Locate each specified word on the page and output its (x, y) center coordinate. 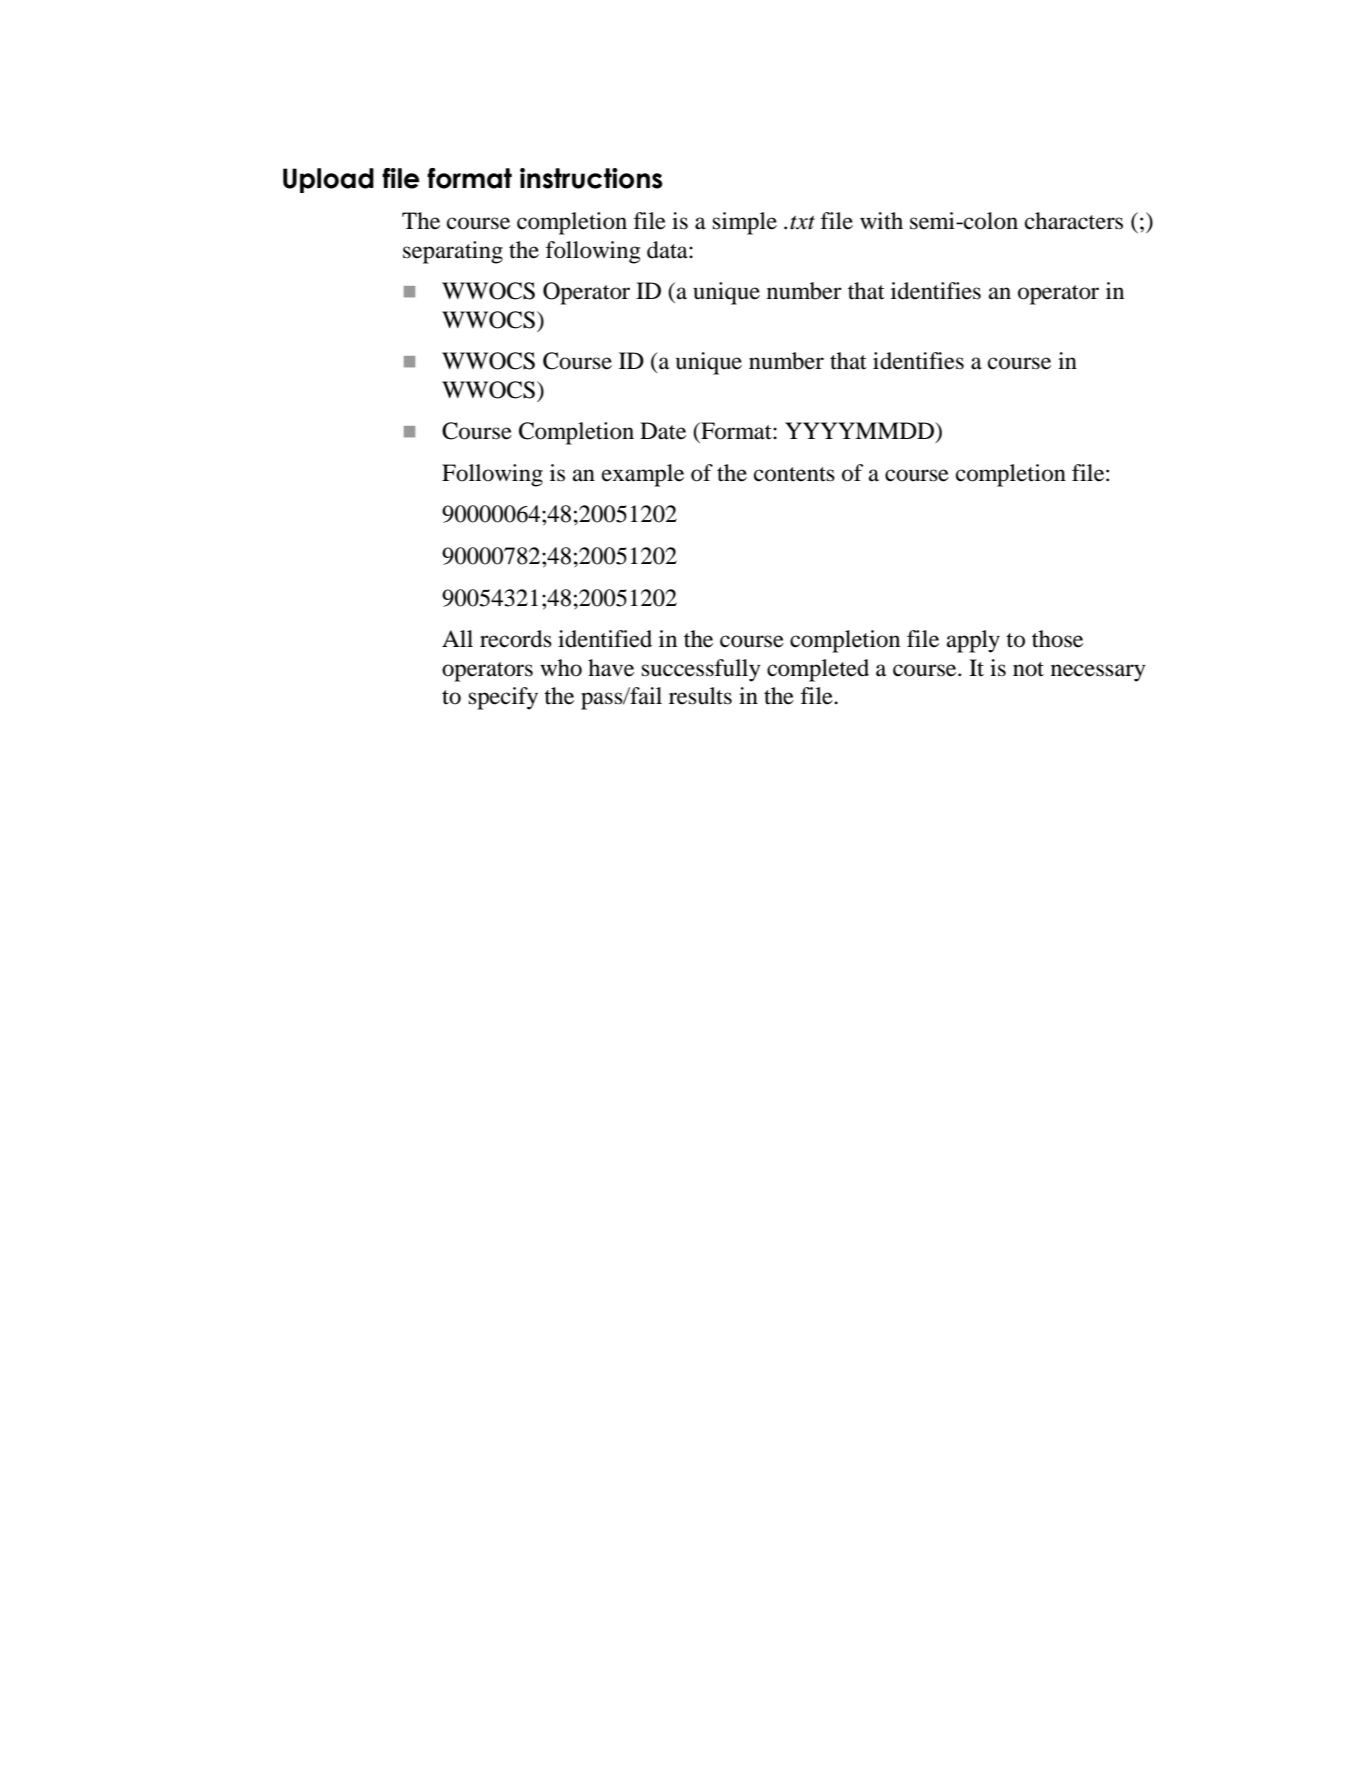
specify (503, 698)
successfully (701, 670)
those (1057, 639)
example (643, 475)
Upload (328, 180)
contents (794, 474)
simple (745, 223)
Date (663, 431)
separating (453, 252)
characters (1074, 221)
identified (605, 639)
